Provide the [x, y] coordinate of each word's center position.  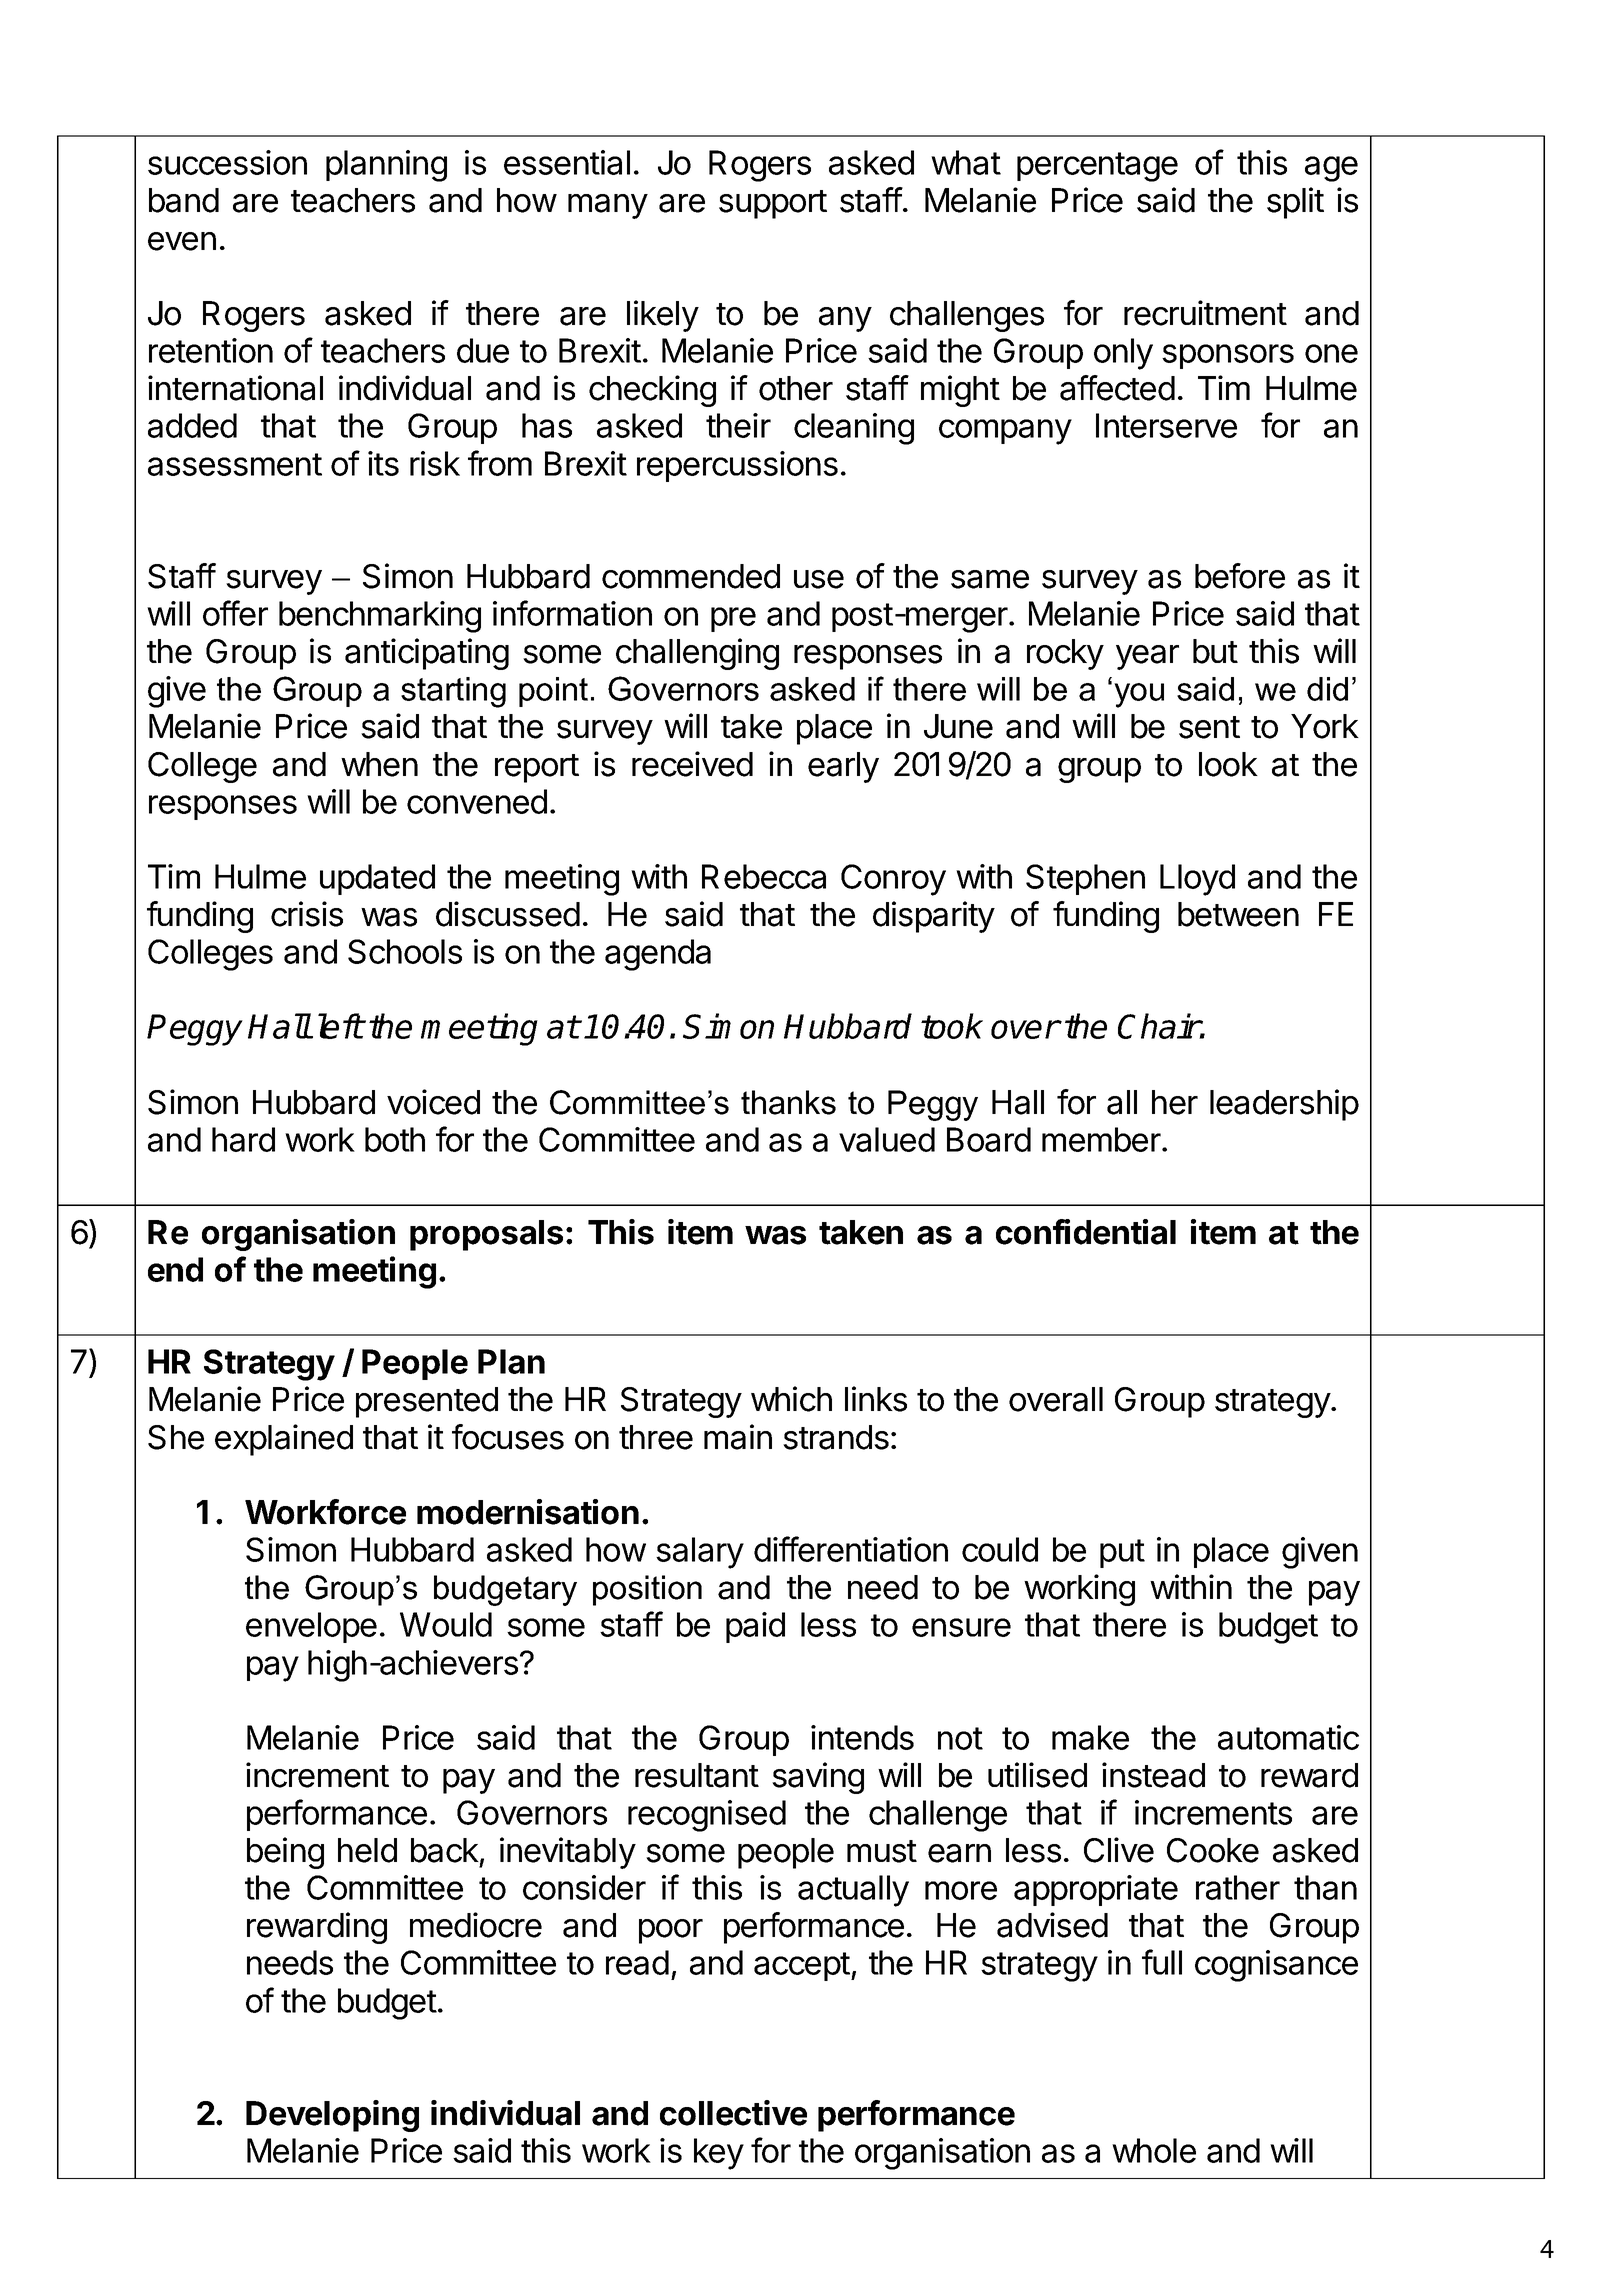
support [773, 204]
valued [887, 1139]
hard [243, 1139]
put [1122, 1553]
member [1102, 1139]
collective [733, 2113]
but [1215, 651]
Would [446, 1624]
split [1295, 203]
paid [755, 1627]
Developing [332, 2116]
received [692, 764]
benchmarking [380, 617]
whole [1154, 2150]
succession [227, 162]
